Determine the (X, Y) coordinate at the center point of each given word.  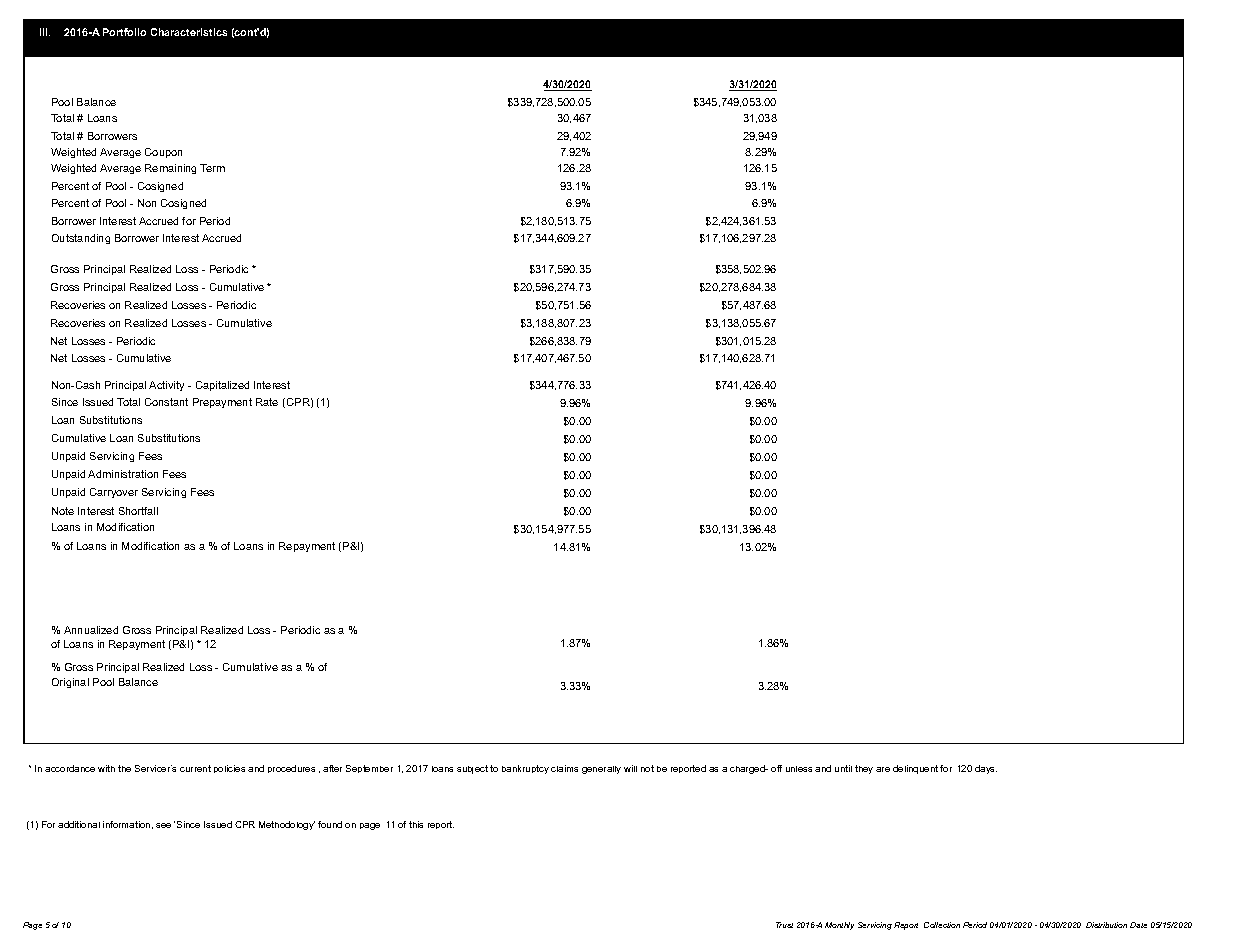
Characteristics (189, 32)
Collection (942, 925)
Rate (267, 402)
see (163, 825)
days (986, 769)
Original (70, 683)
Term (212, 168)
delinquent (915, 769)
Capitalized (222, 386)
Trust (784, 925)
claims (564, 768)
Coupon (163, 153)
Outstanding (81, 239)
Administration (123, 474)
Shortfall (138, 511)
